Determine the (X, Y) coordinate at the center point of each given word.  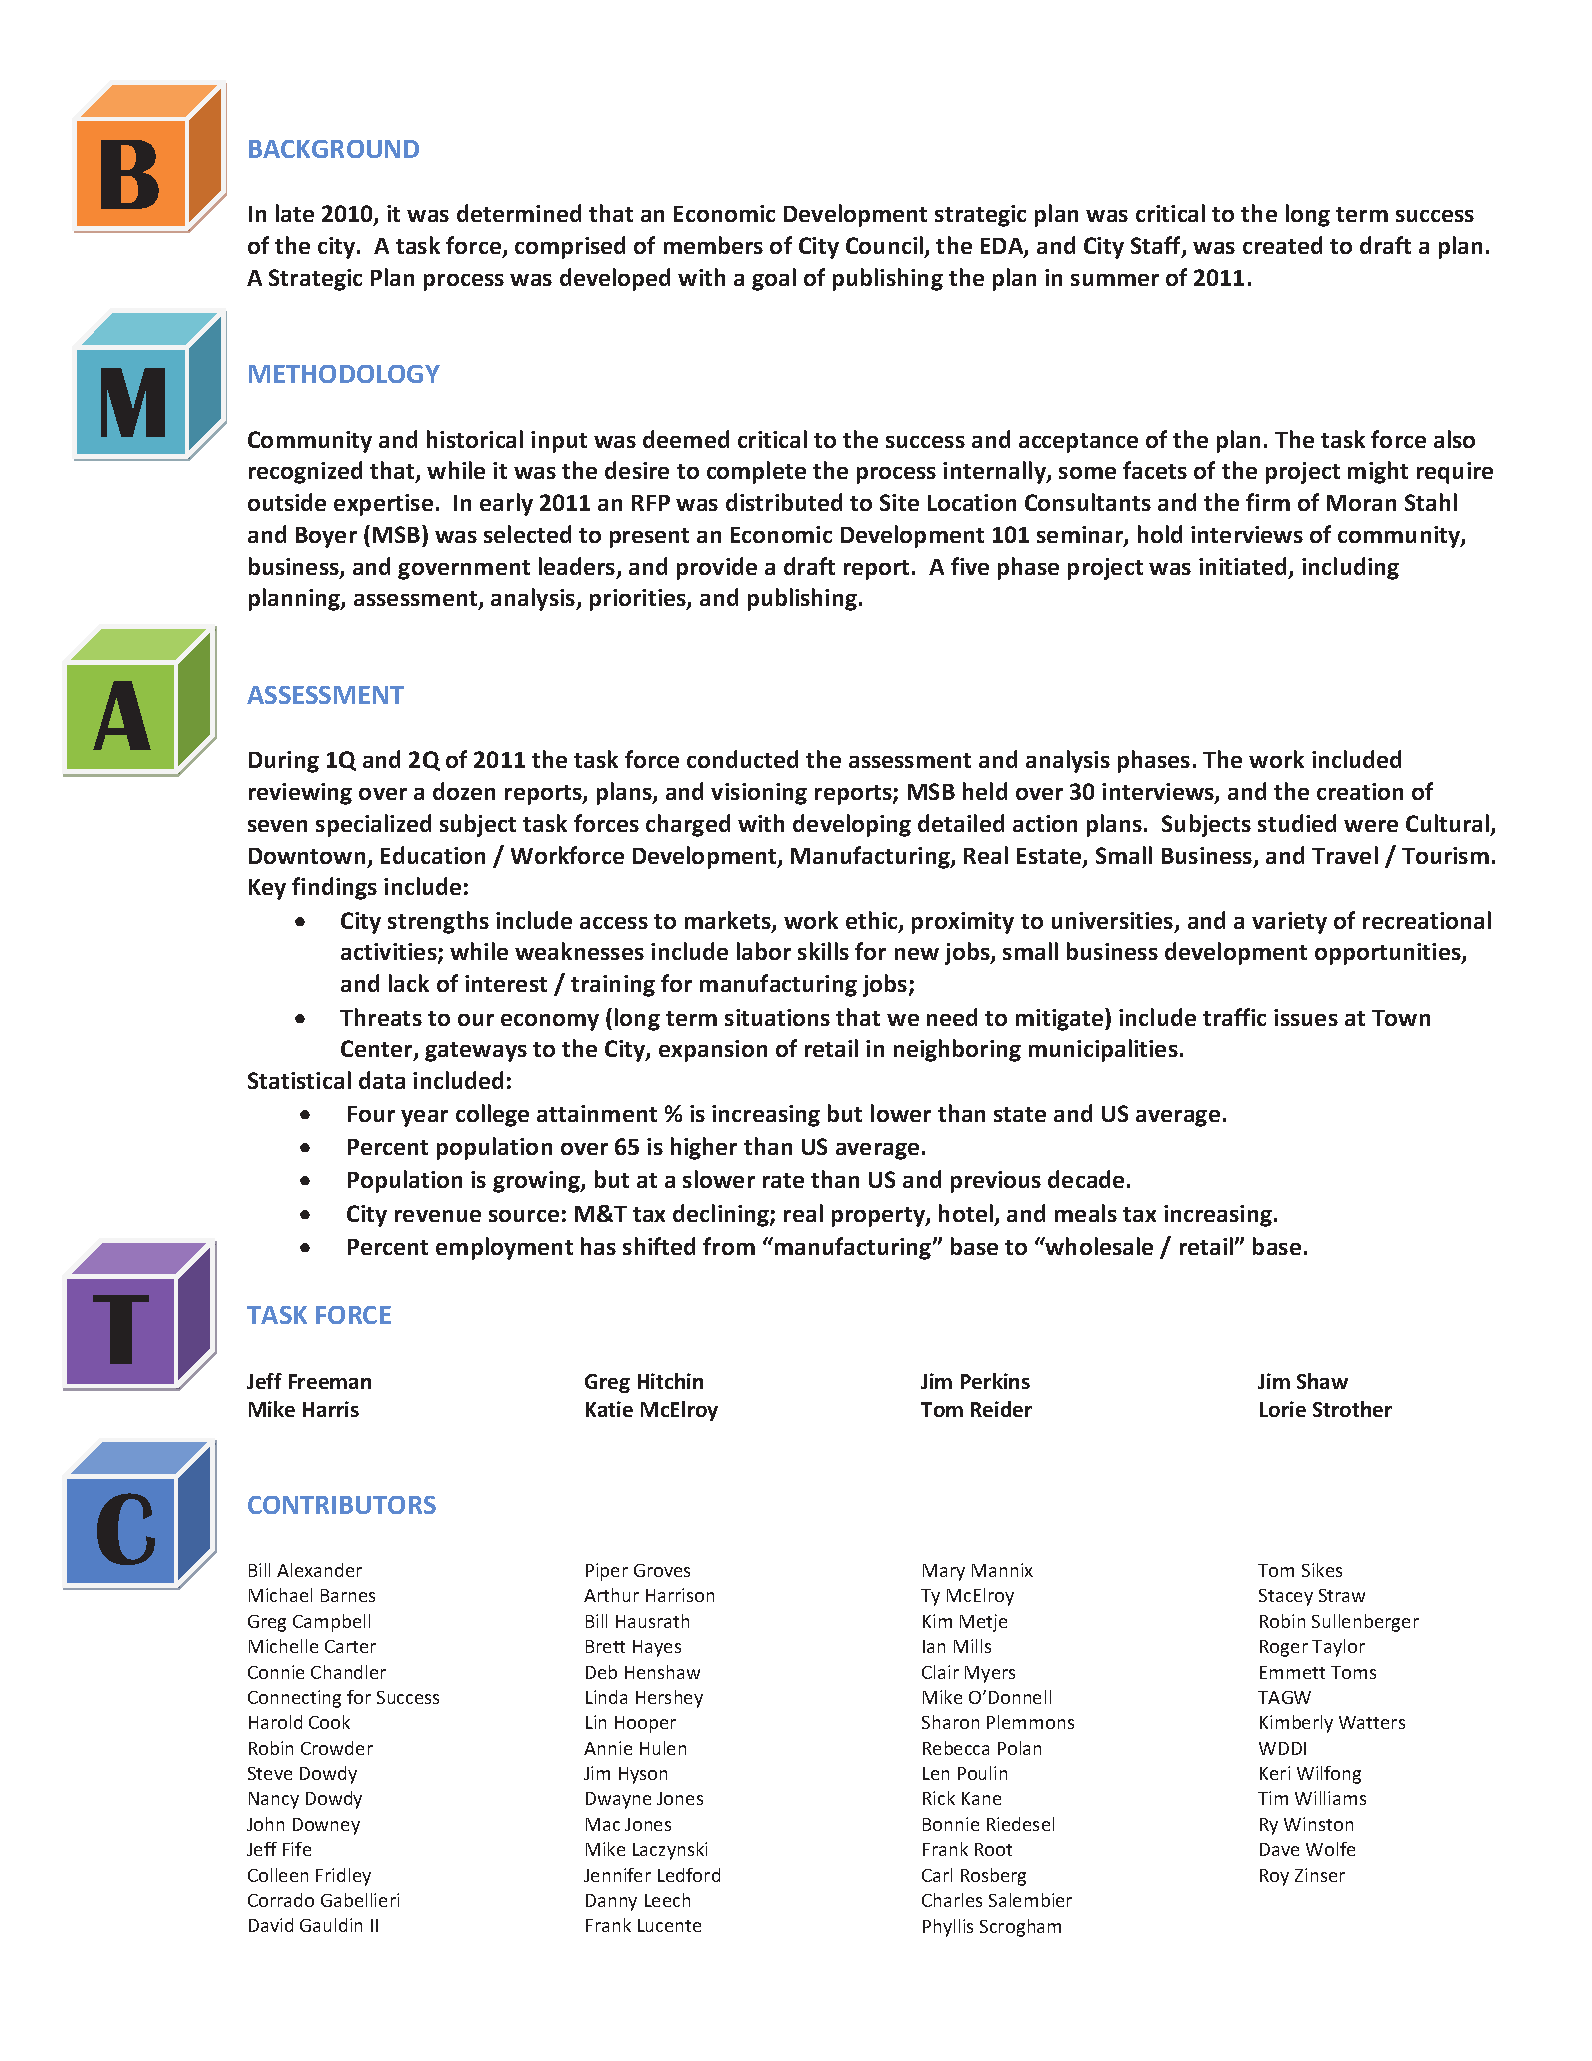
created (1282, 245)
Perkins (995, 1381)
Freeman (330, 1381)
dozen (464, 791)
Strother (1352, 1409)
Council (886, 246)
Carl (937, 1875)
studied (1297, 823)
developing (852, 825)
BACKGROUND (334, 149)
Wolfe (1330, 1849)
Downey (326, 1826)
